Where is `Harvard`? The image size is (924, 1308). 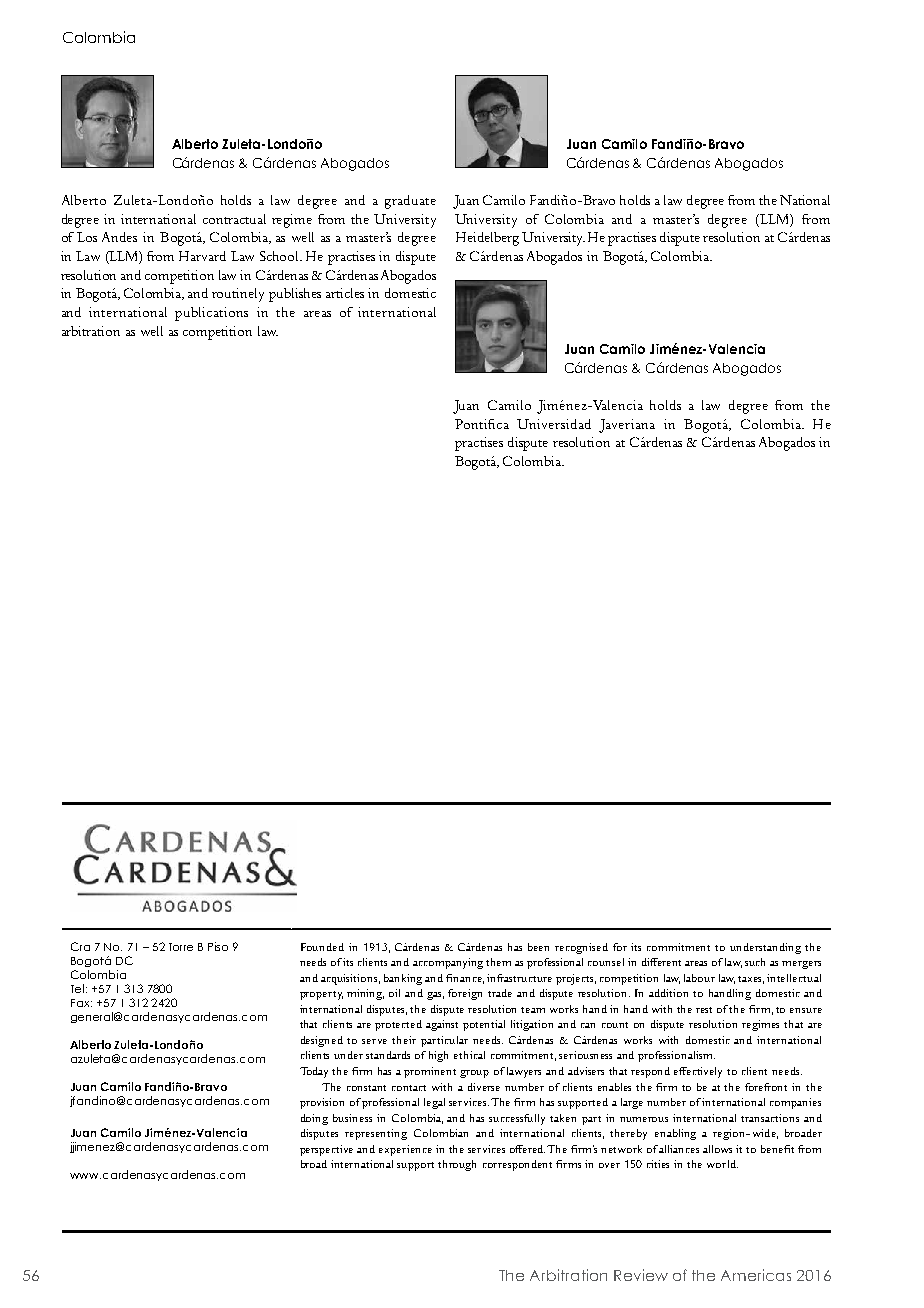
Harvard is located at coordinates (202, 256).
